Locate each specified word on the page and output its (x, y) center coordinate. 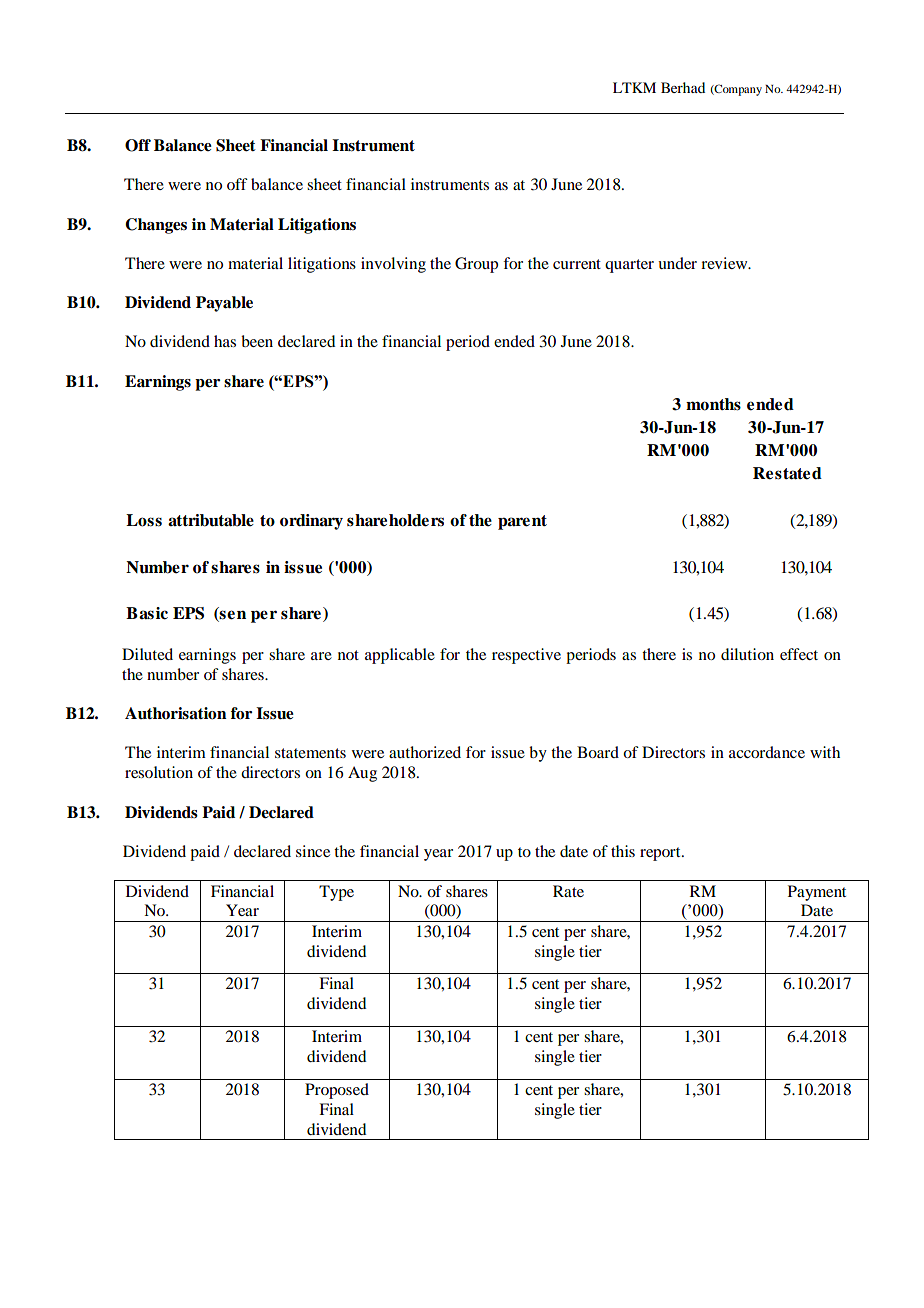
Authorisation (176, 713)
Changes (156, 226)
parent (522, 522)
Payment (817, 893)
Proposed (337, 1091)
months (713, 404)
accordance (767, 752)
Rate (568, 891)
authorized (425, 752)
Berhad (683, 87)
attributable (211, 520)
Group (476, 265)
